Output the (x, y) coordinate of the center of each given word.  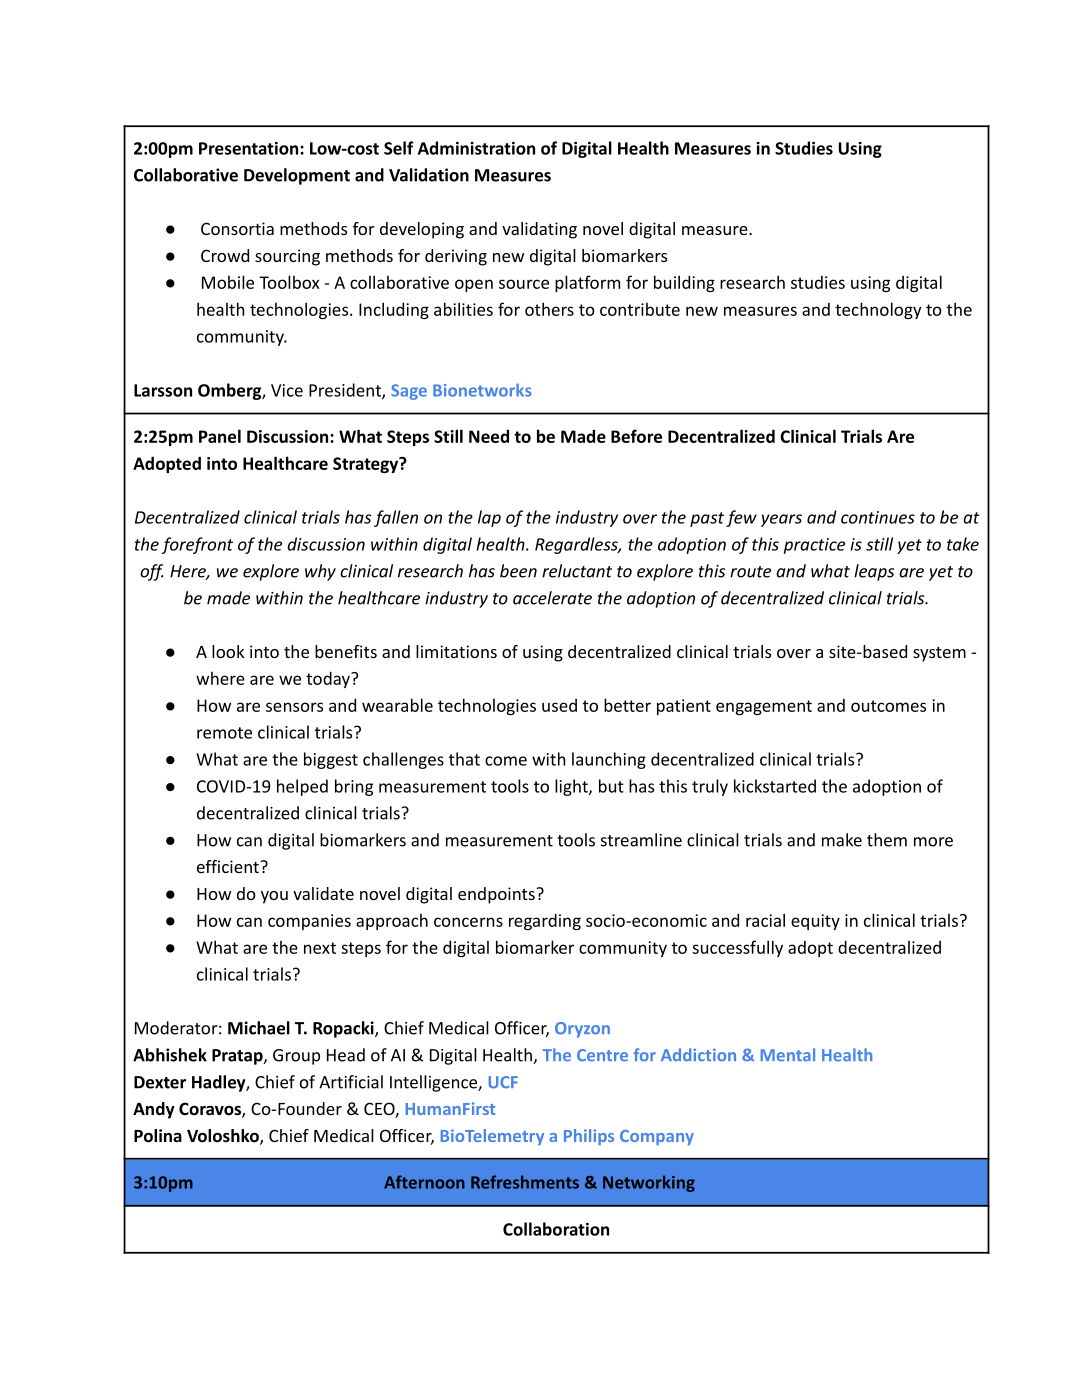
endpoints (497, 895)
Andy (154, 1110)
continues (878, 517)
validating (539, 230)
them (887, 840)
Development (297, 176)
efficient (229, 866)
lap (489, 518)
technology (878, 310)
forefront (197, 545)
